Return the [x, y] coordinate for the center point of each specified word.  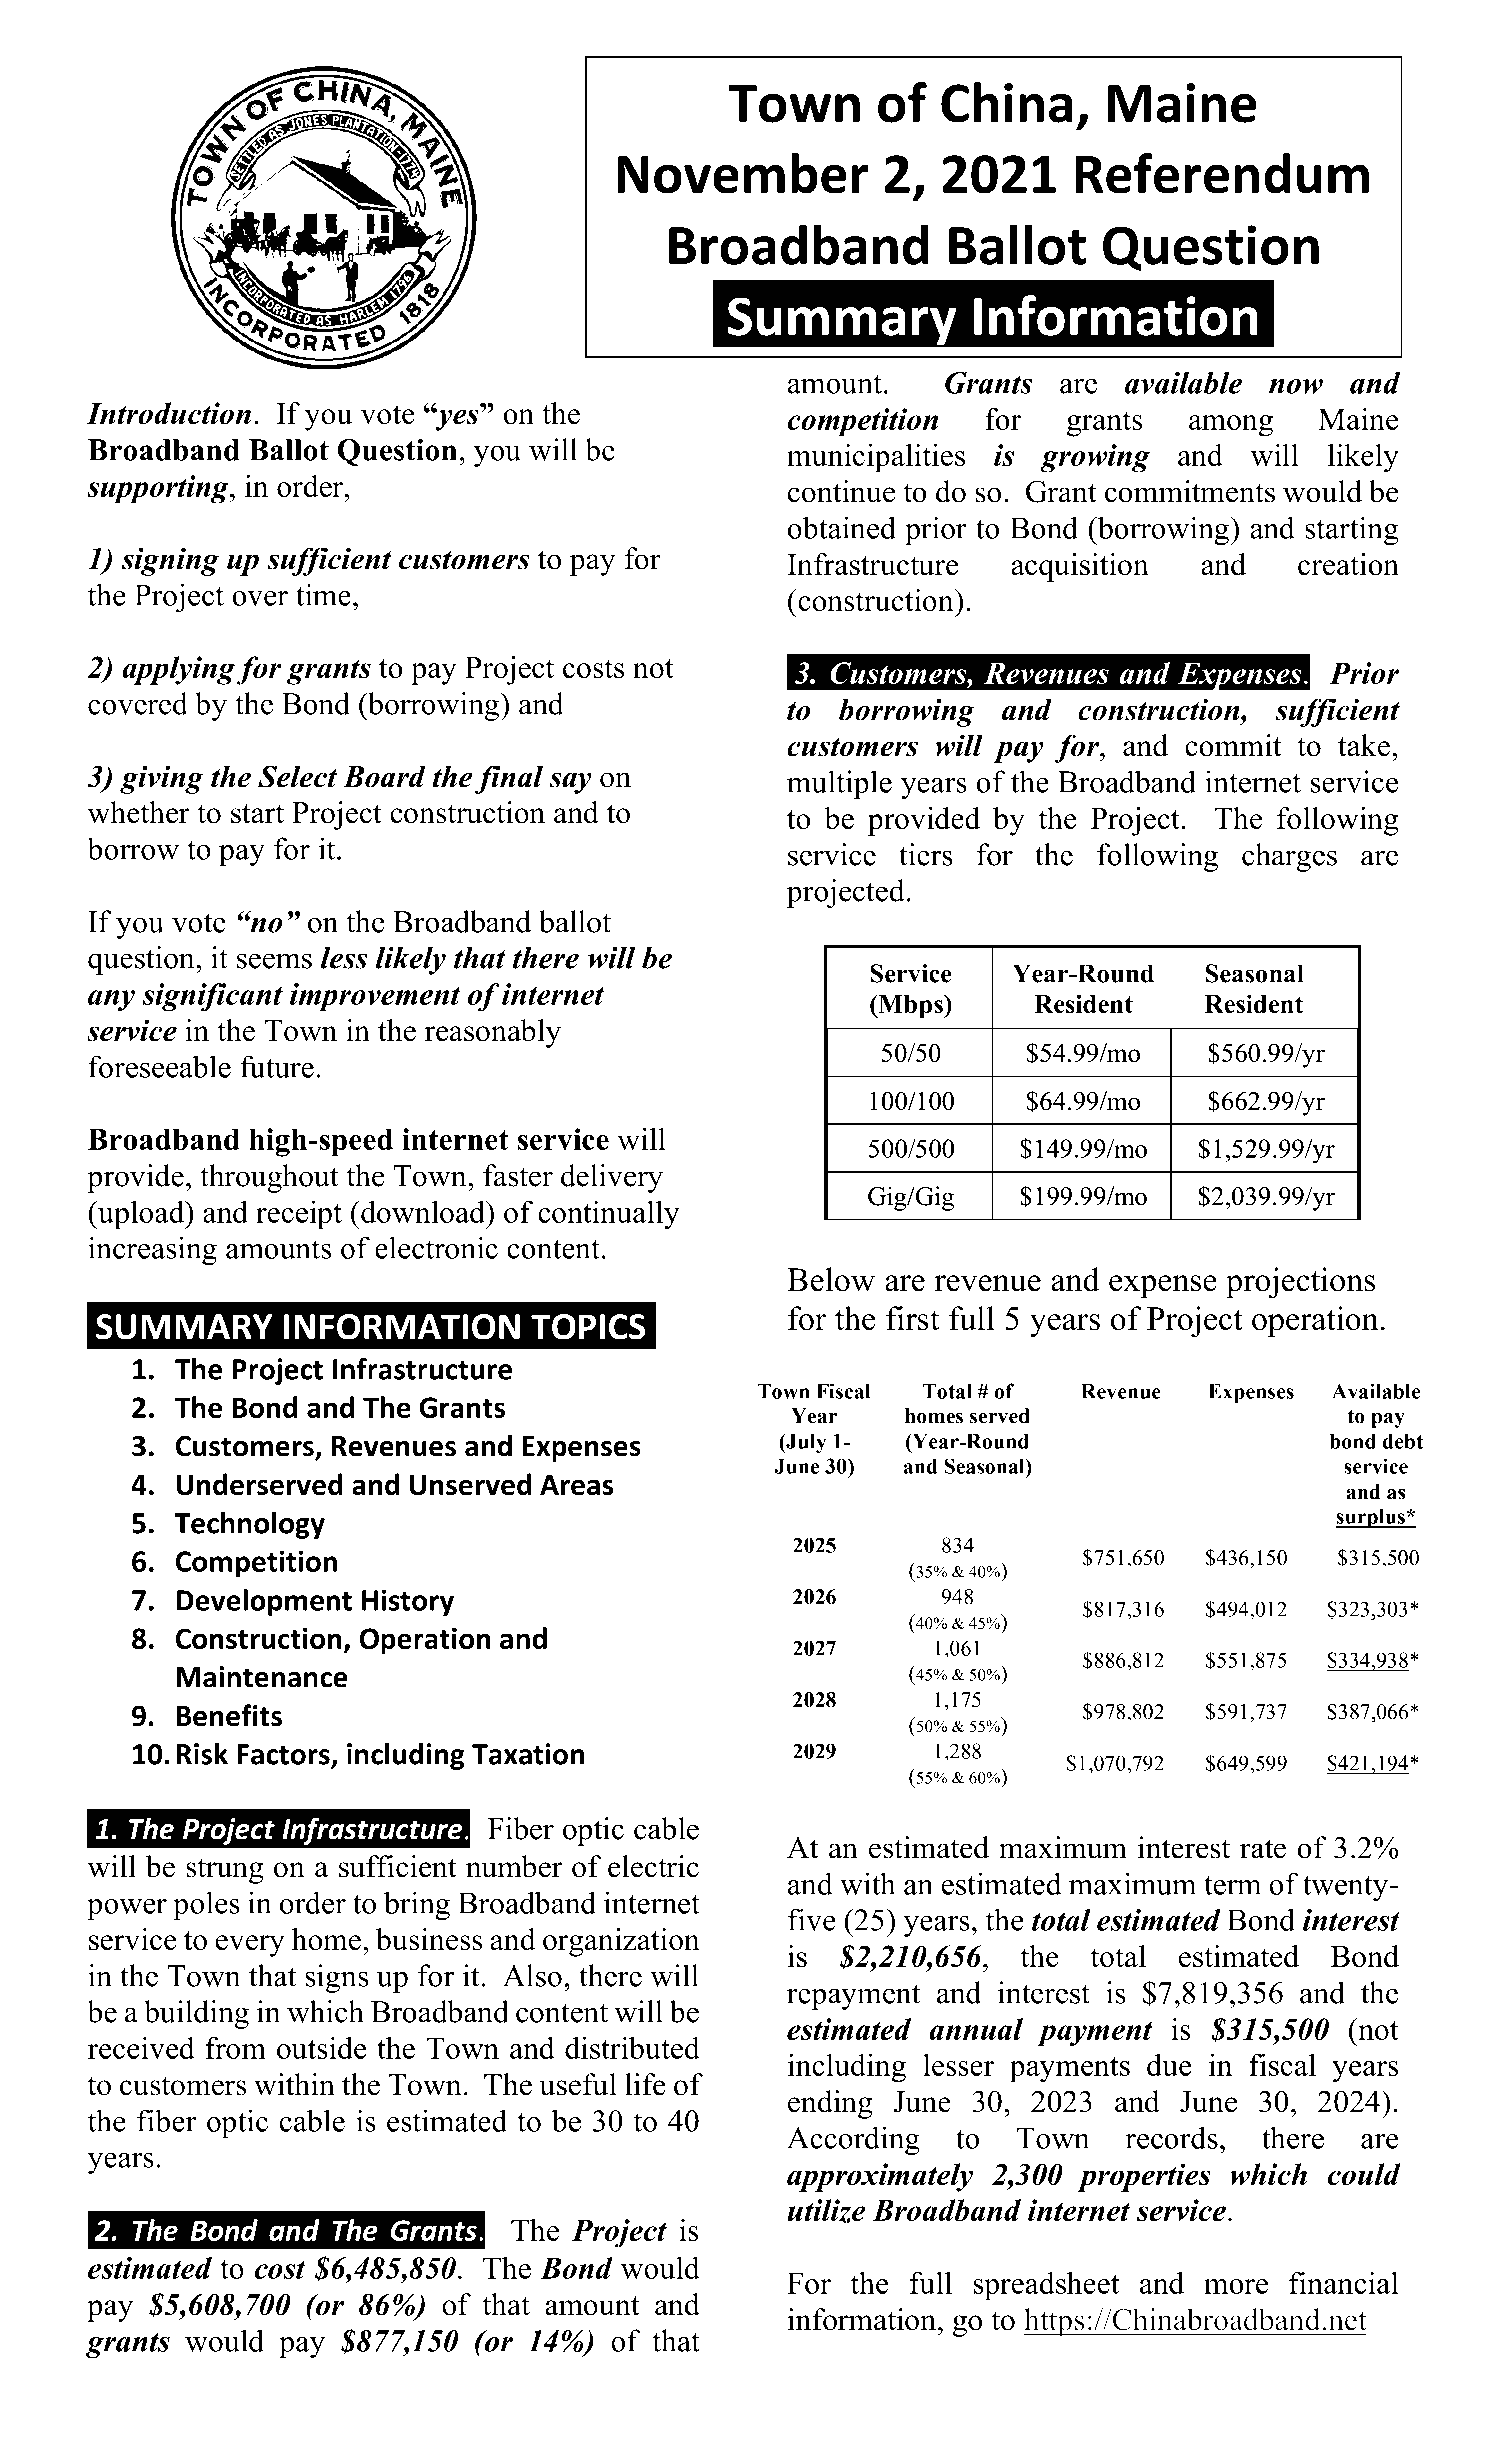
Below [831, 1279]
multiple [839, 784]
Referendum [1222, 173]
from [236, 2047]
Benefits [229, 1715]
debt [1403, 1441]
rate [1263, 1849]
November [743, 173]
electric [653, 1866]
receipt [299, 1215]
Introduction [168, 413]
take [1364, 745]
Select [297, 776]
